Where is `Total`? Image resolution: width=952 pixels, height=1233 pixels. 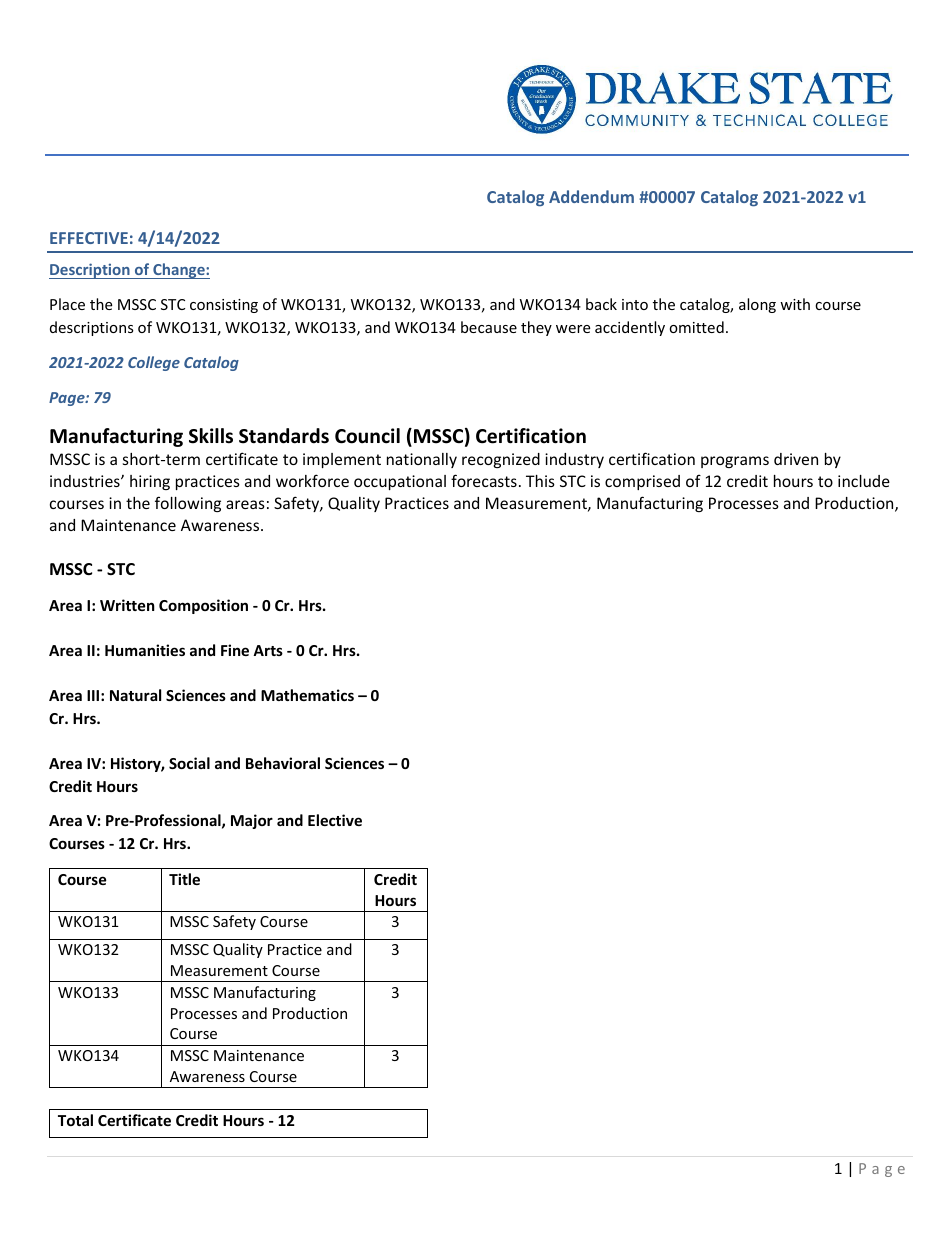
Total is located at coordinates (75, 1120).
